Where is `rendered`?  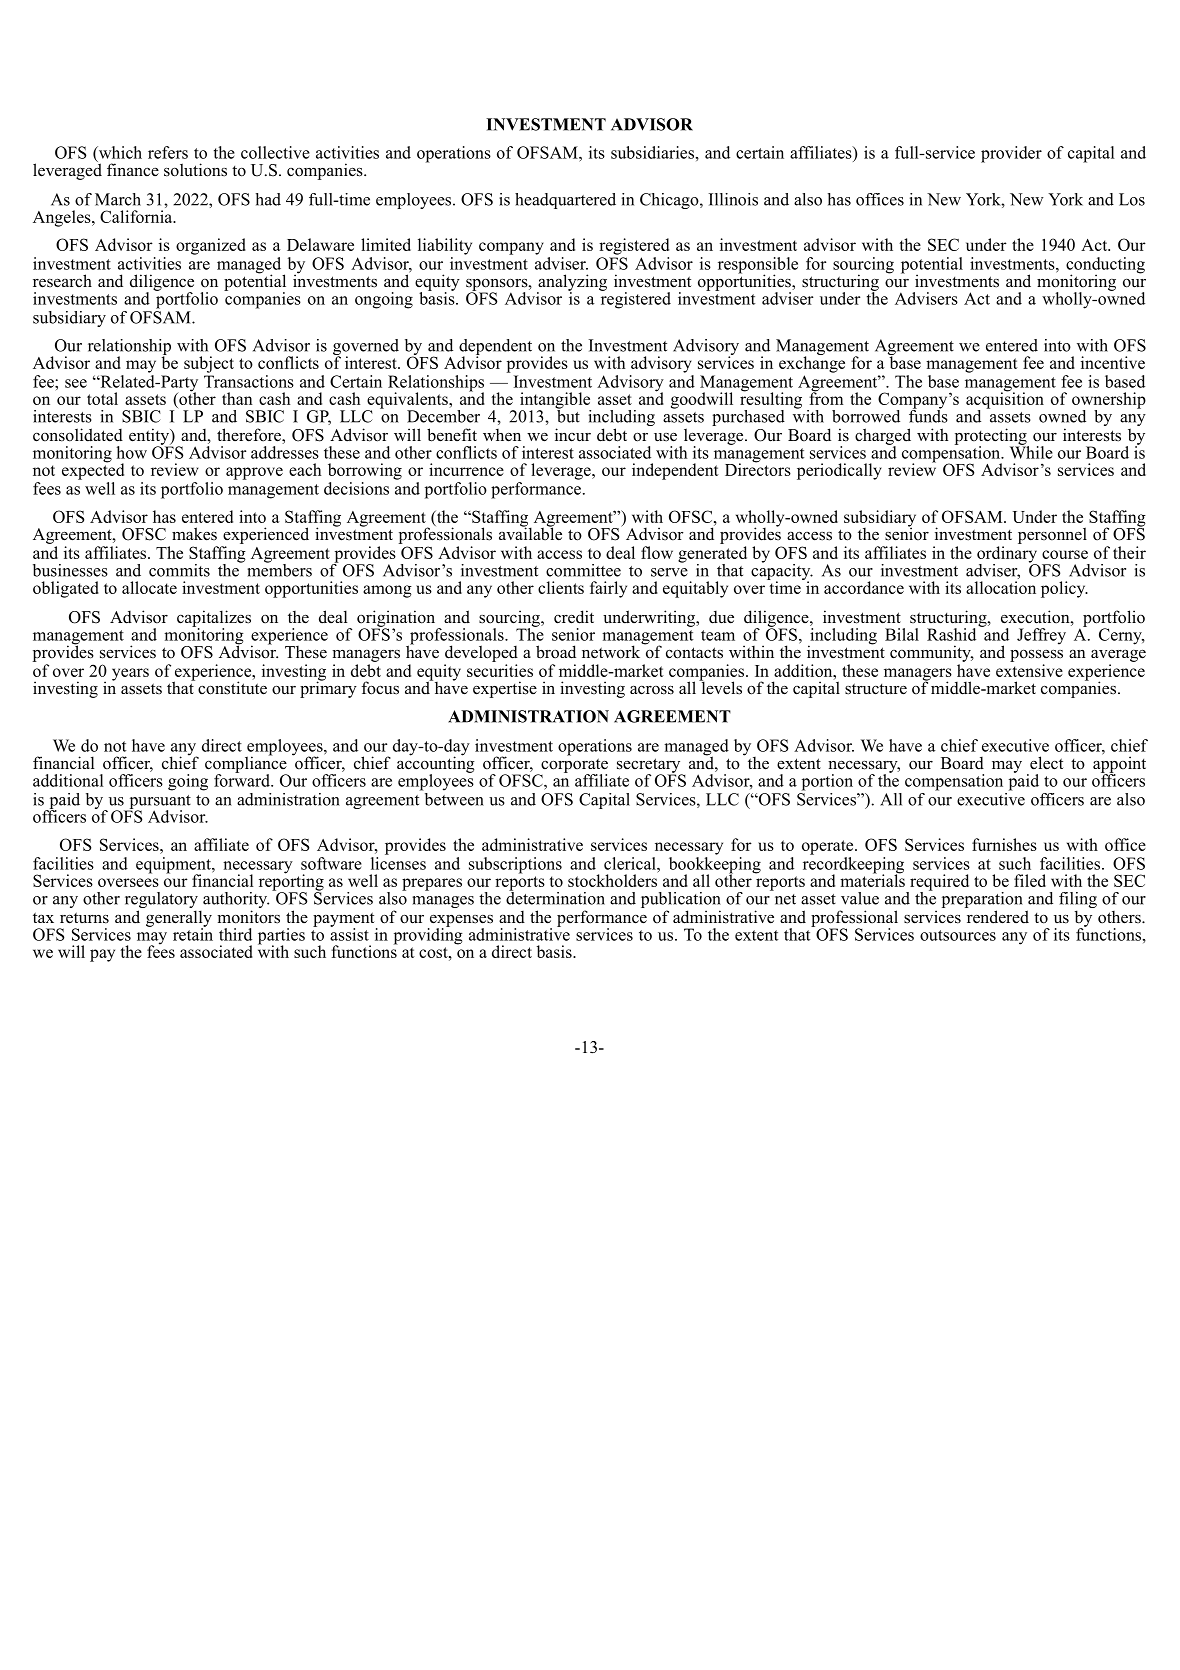
rendered is located at coordinates (998, 917).
